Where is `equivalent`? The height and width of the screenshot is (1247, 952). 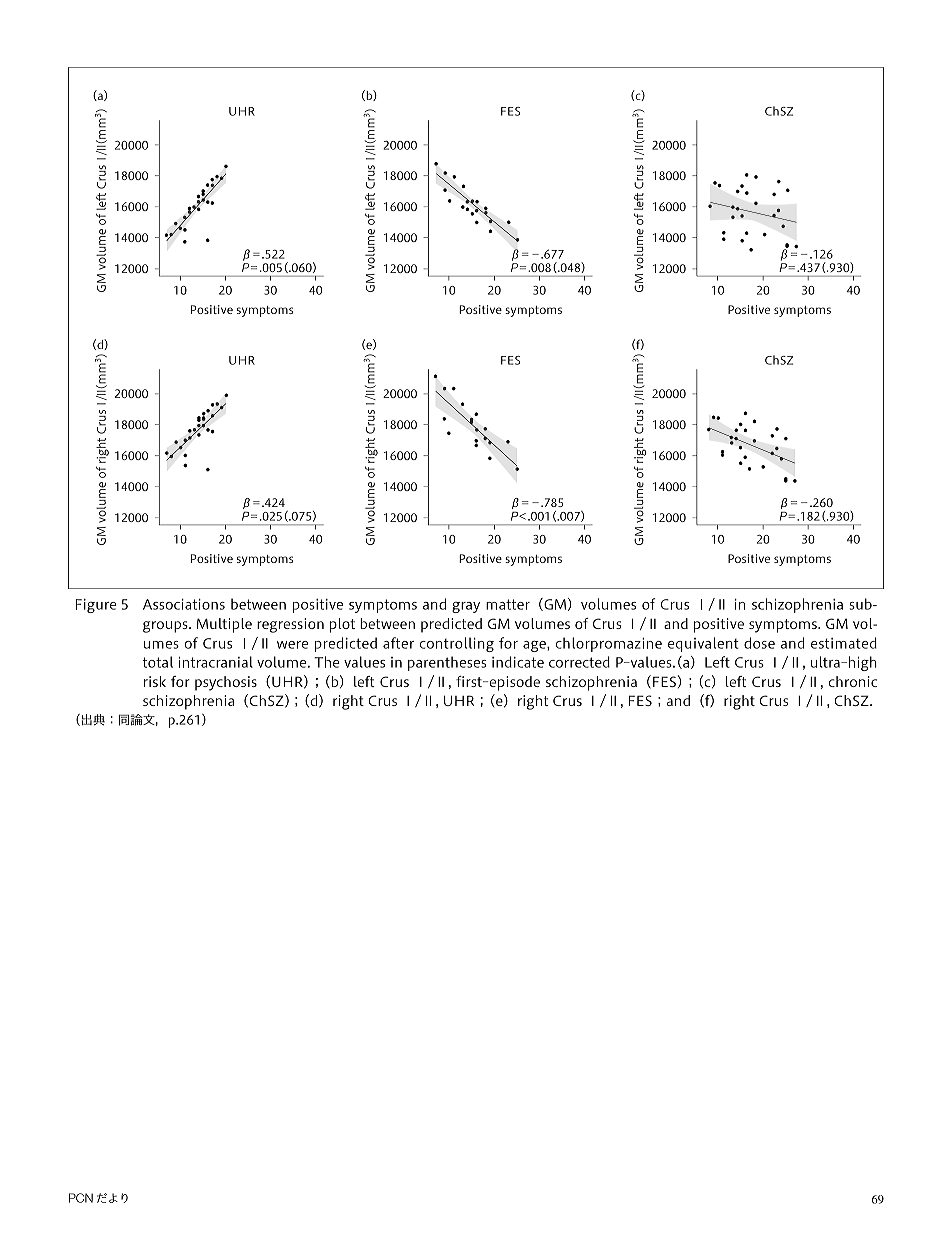
equivalent is located at coordinates (703, 644).
